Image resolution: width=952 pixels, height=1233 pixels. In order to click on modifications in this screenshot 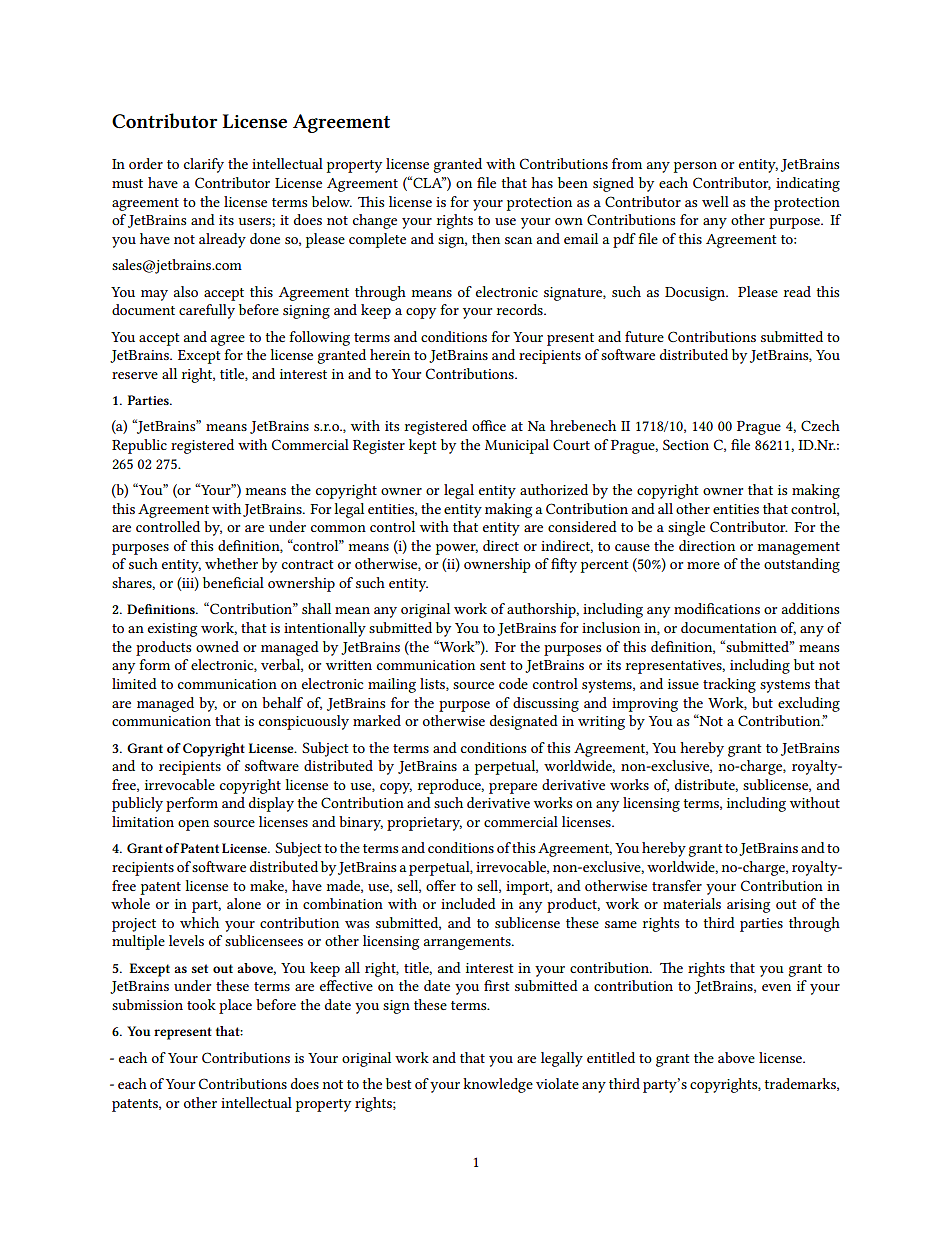, I will do `click(717, 608)`.
